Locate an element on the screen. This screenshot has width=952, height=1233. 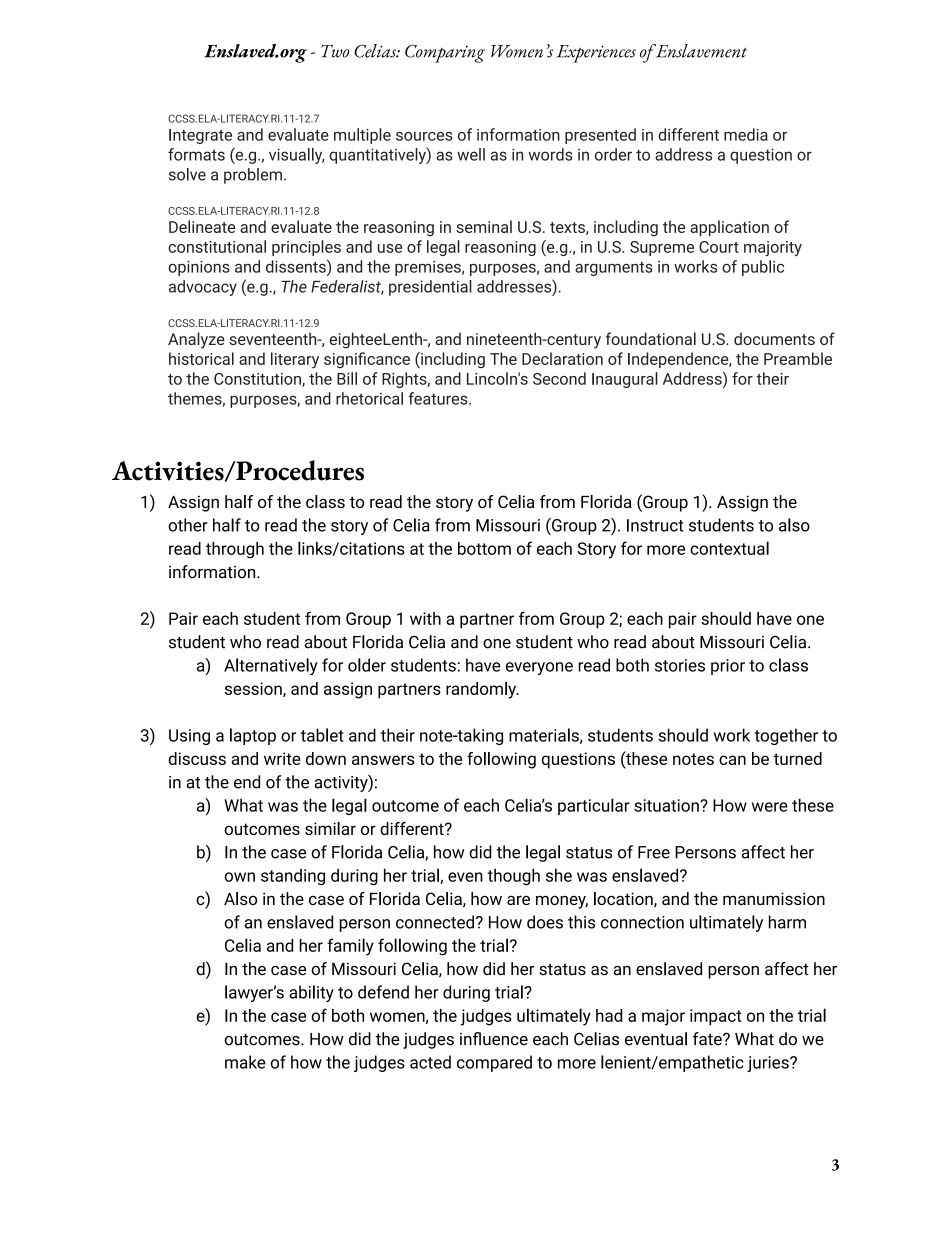
though is located at coordinates (513, 877).
